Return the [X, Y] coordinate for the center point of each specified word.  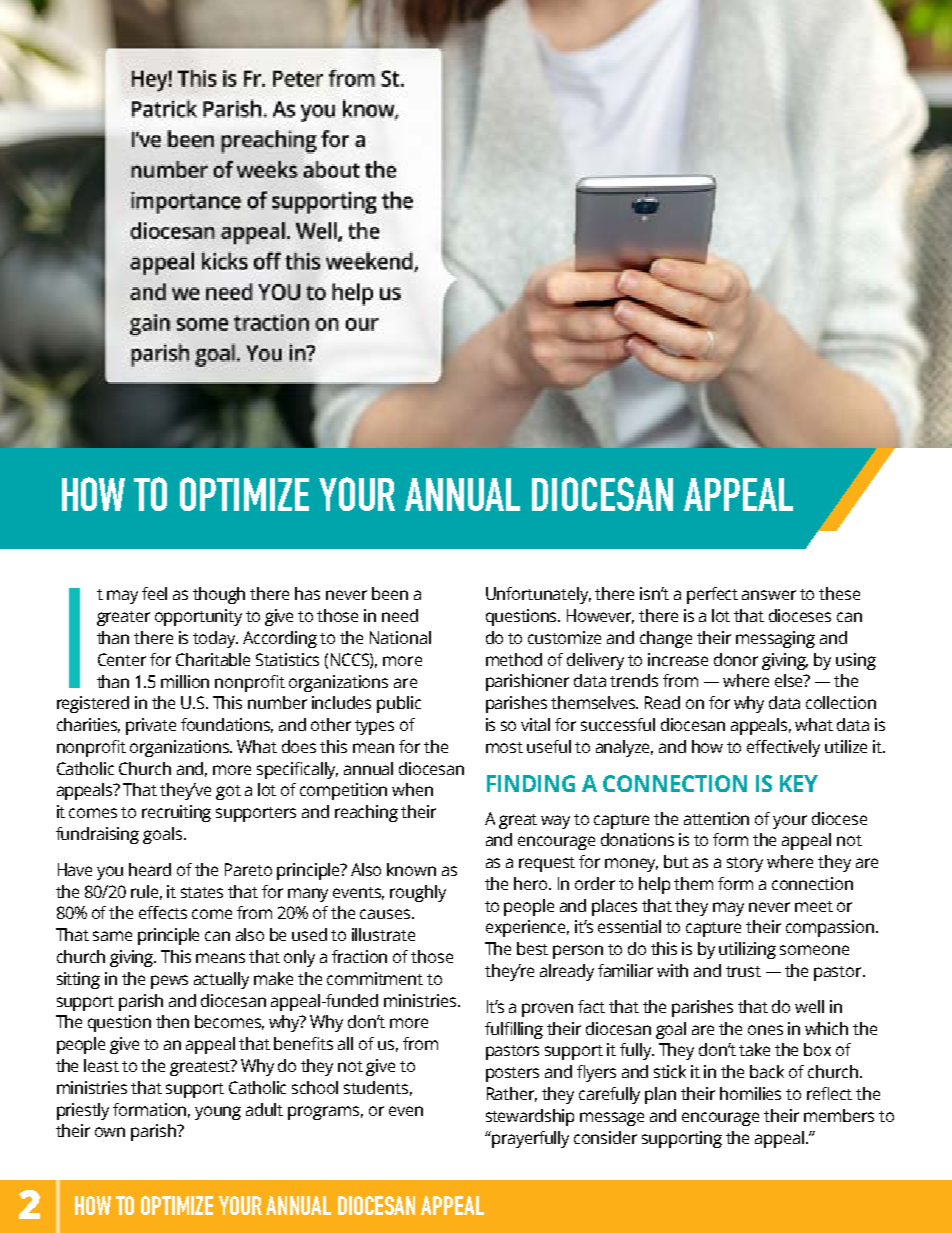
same [112, 936]
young [218, 1113]
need [400, 615]
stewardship [530, 1117]
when [412, 789]
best [532, 948]
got [228, 792]
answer [769, 595]
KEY [799, 783]
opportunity [198, 617]
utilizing [747, 950]
